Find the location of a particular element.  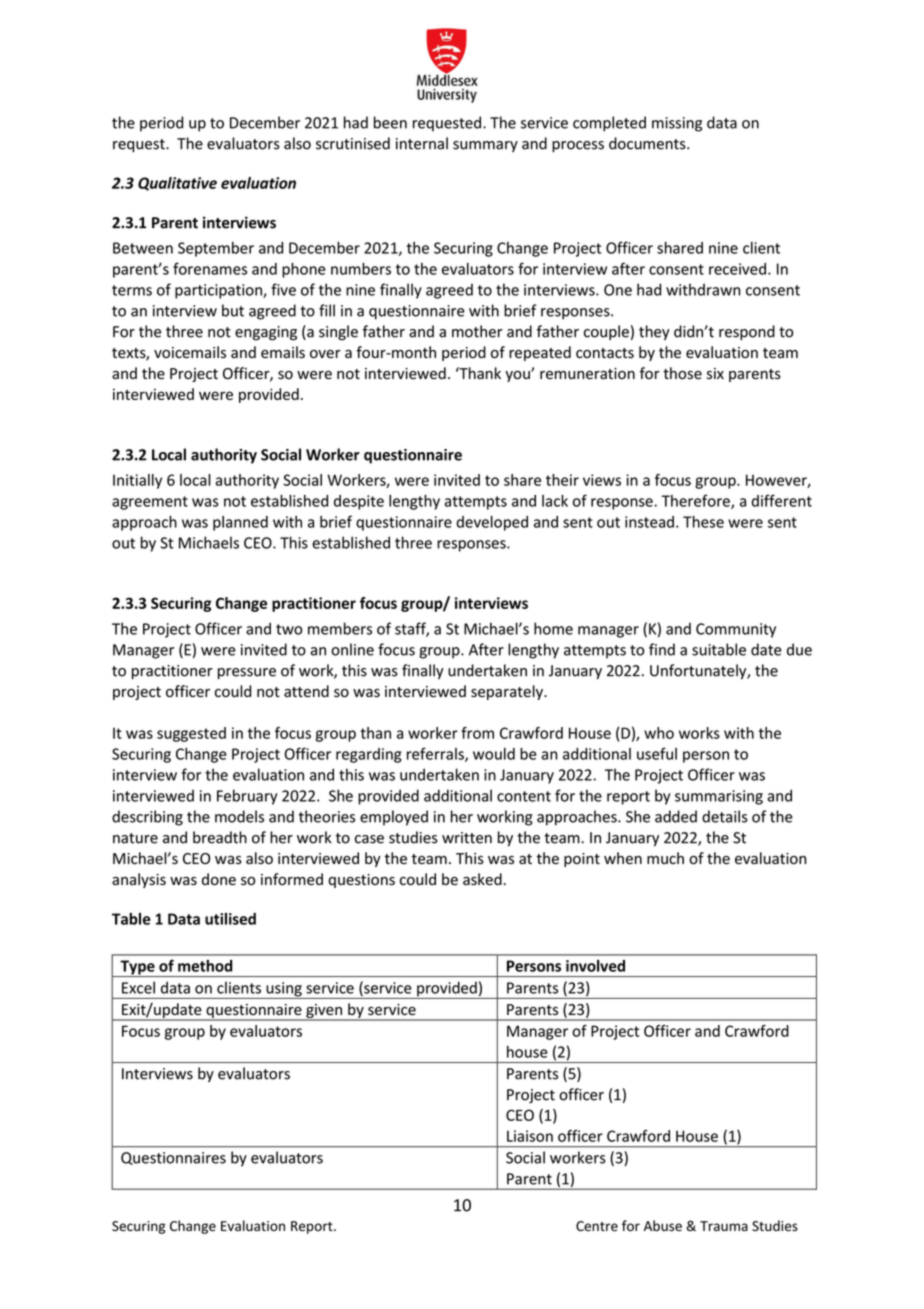

Trauma is located at coordinates (724, 1226).
